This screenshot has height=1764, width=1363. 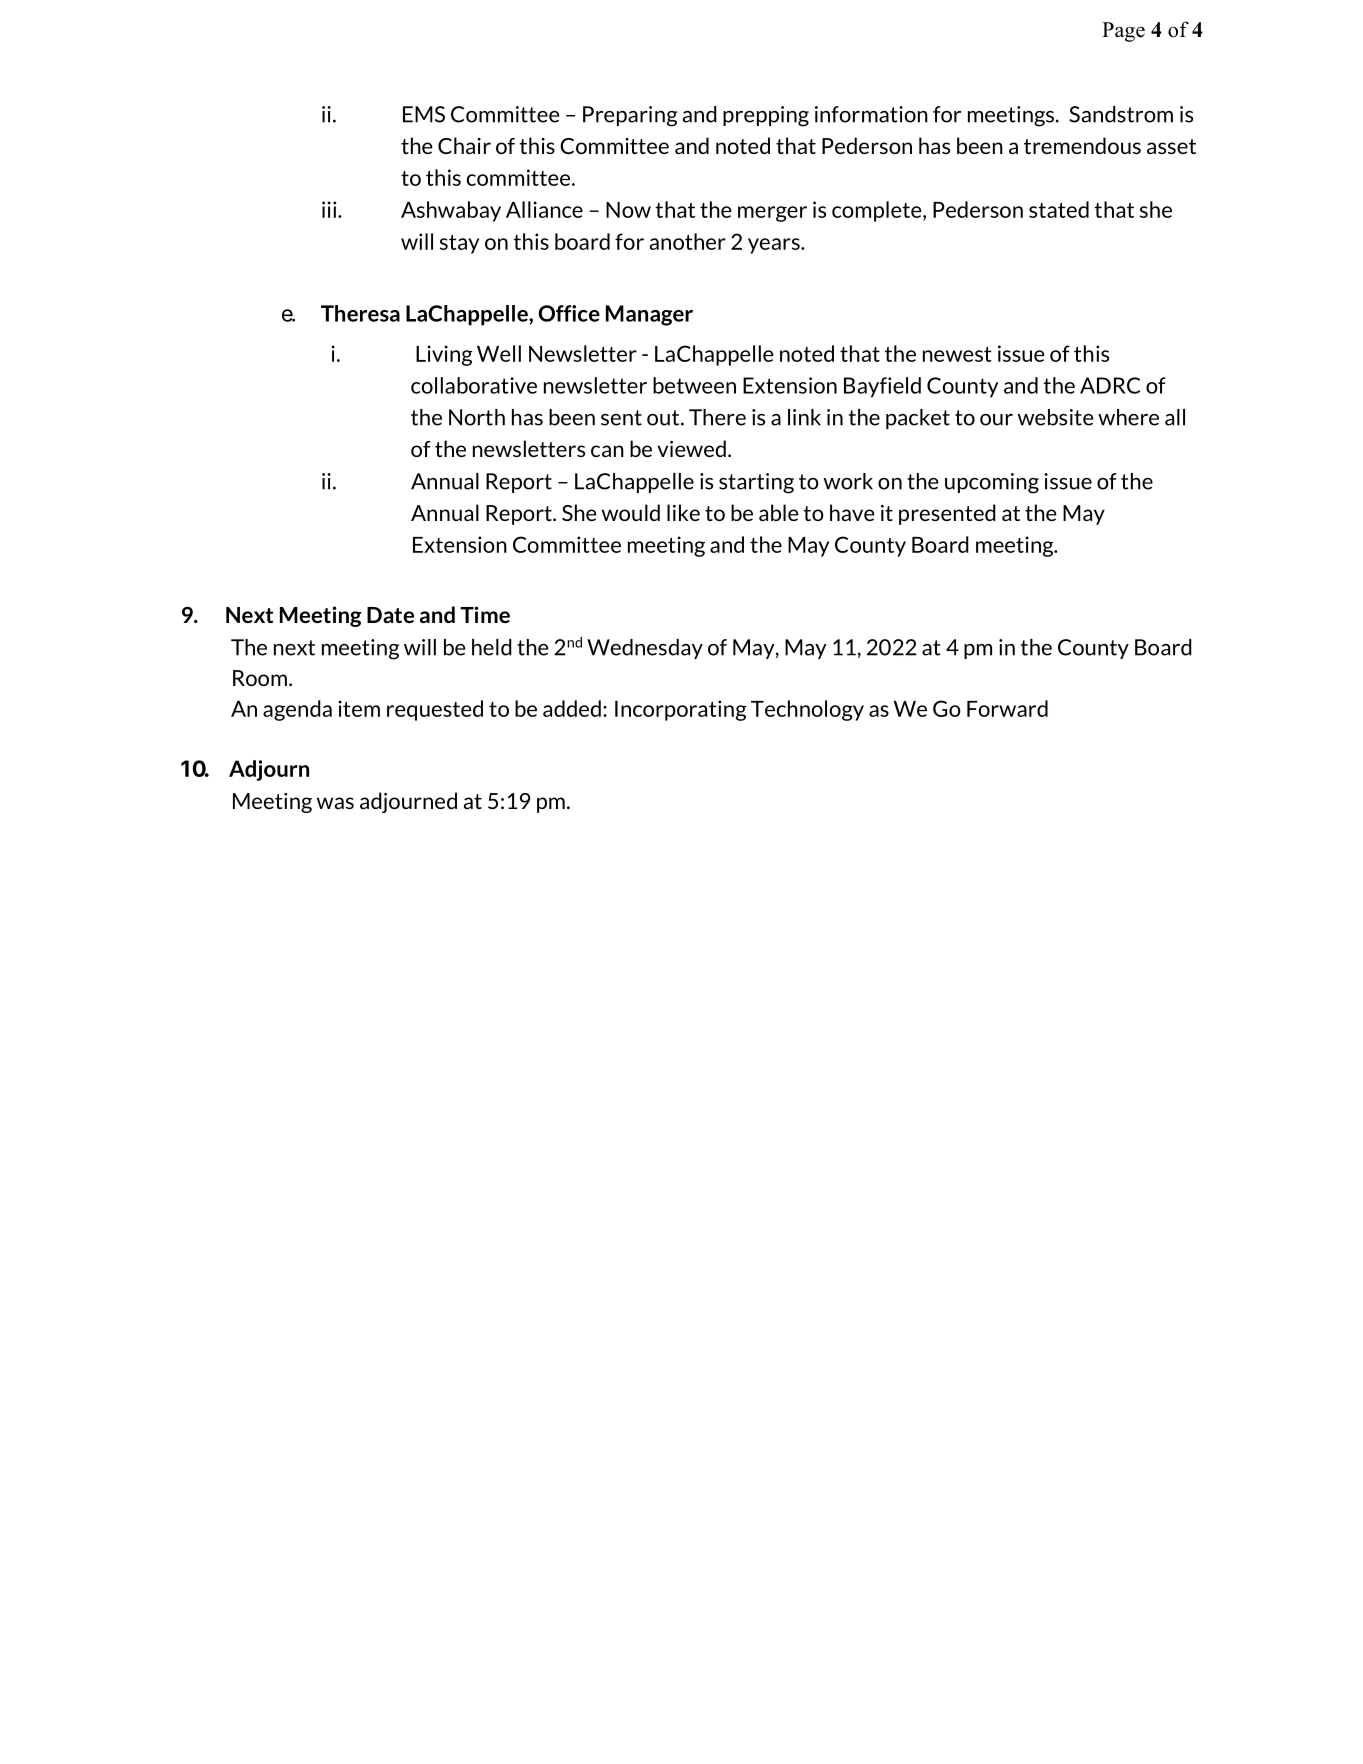 What do you see at coordinates (477, 417) in the screenshot?
I see `North` at bounding box center [477, 417].
